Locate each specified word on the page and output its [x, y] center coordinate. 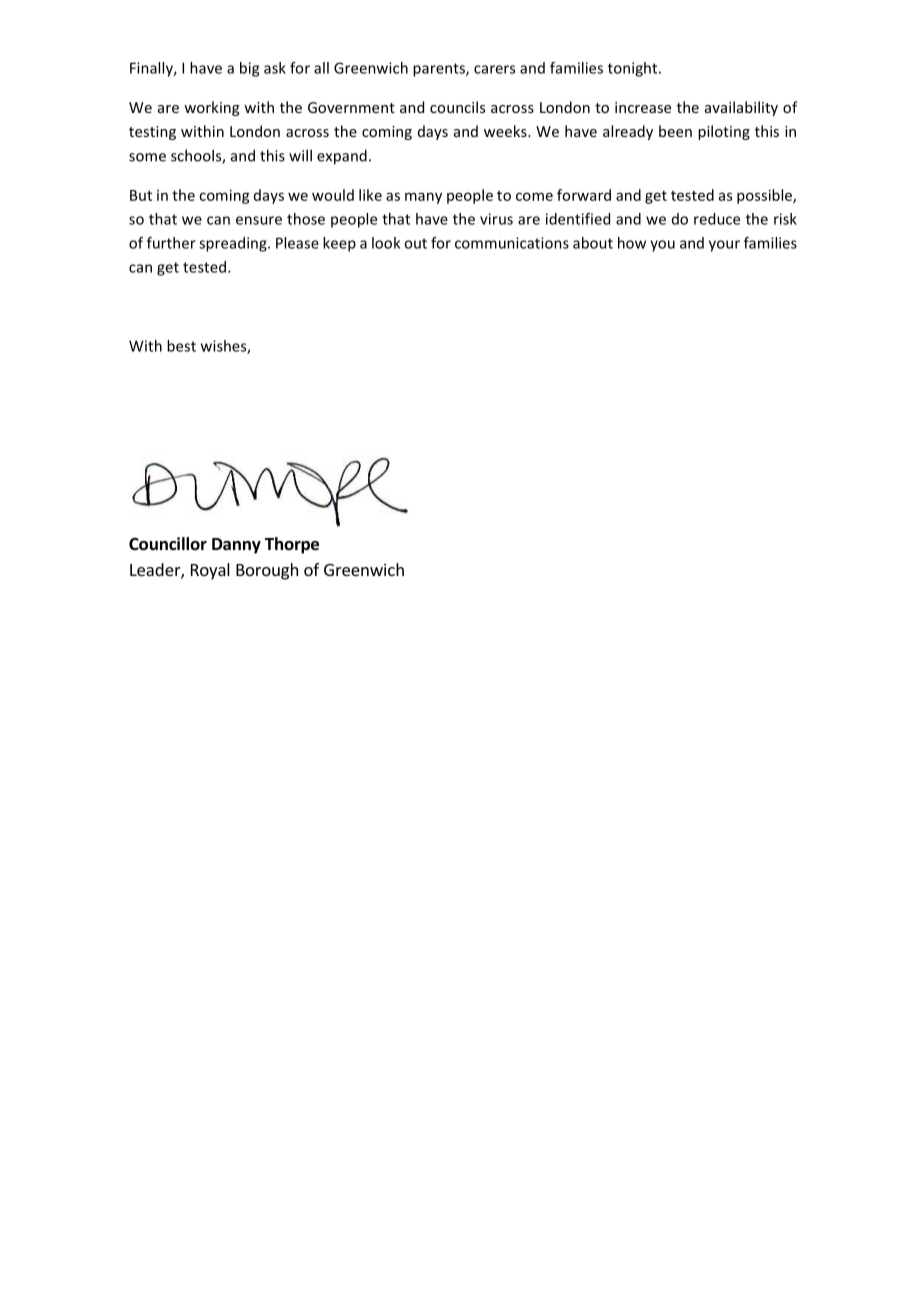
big [249, 69]
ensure [259, 220]
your [724, 246]
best [181, 346]
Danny [236, 546]
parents [440, 70]
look [386, 243]
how [632, 243]
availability [741, 108]
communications [512, 243]
